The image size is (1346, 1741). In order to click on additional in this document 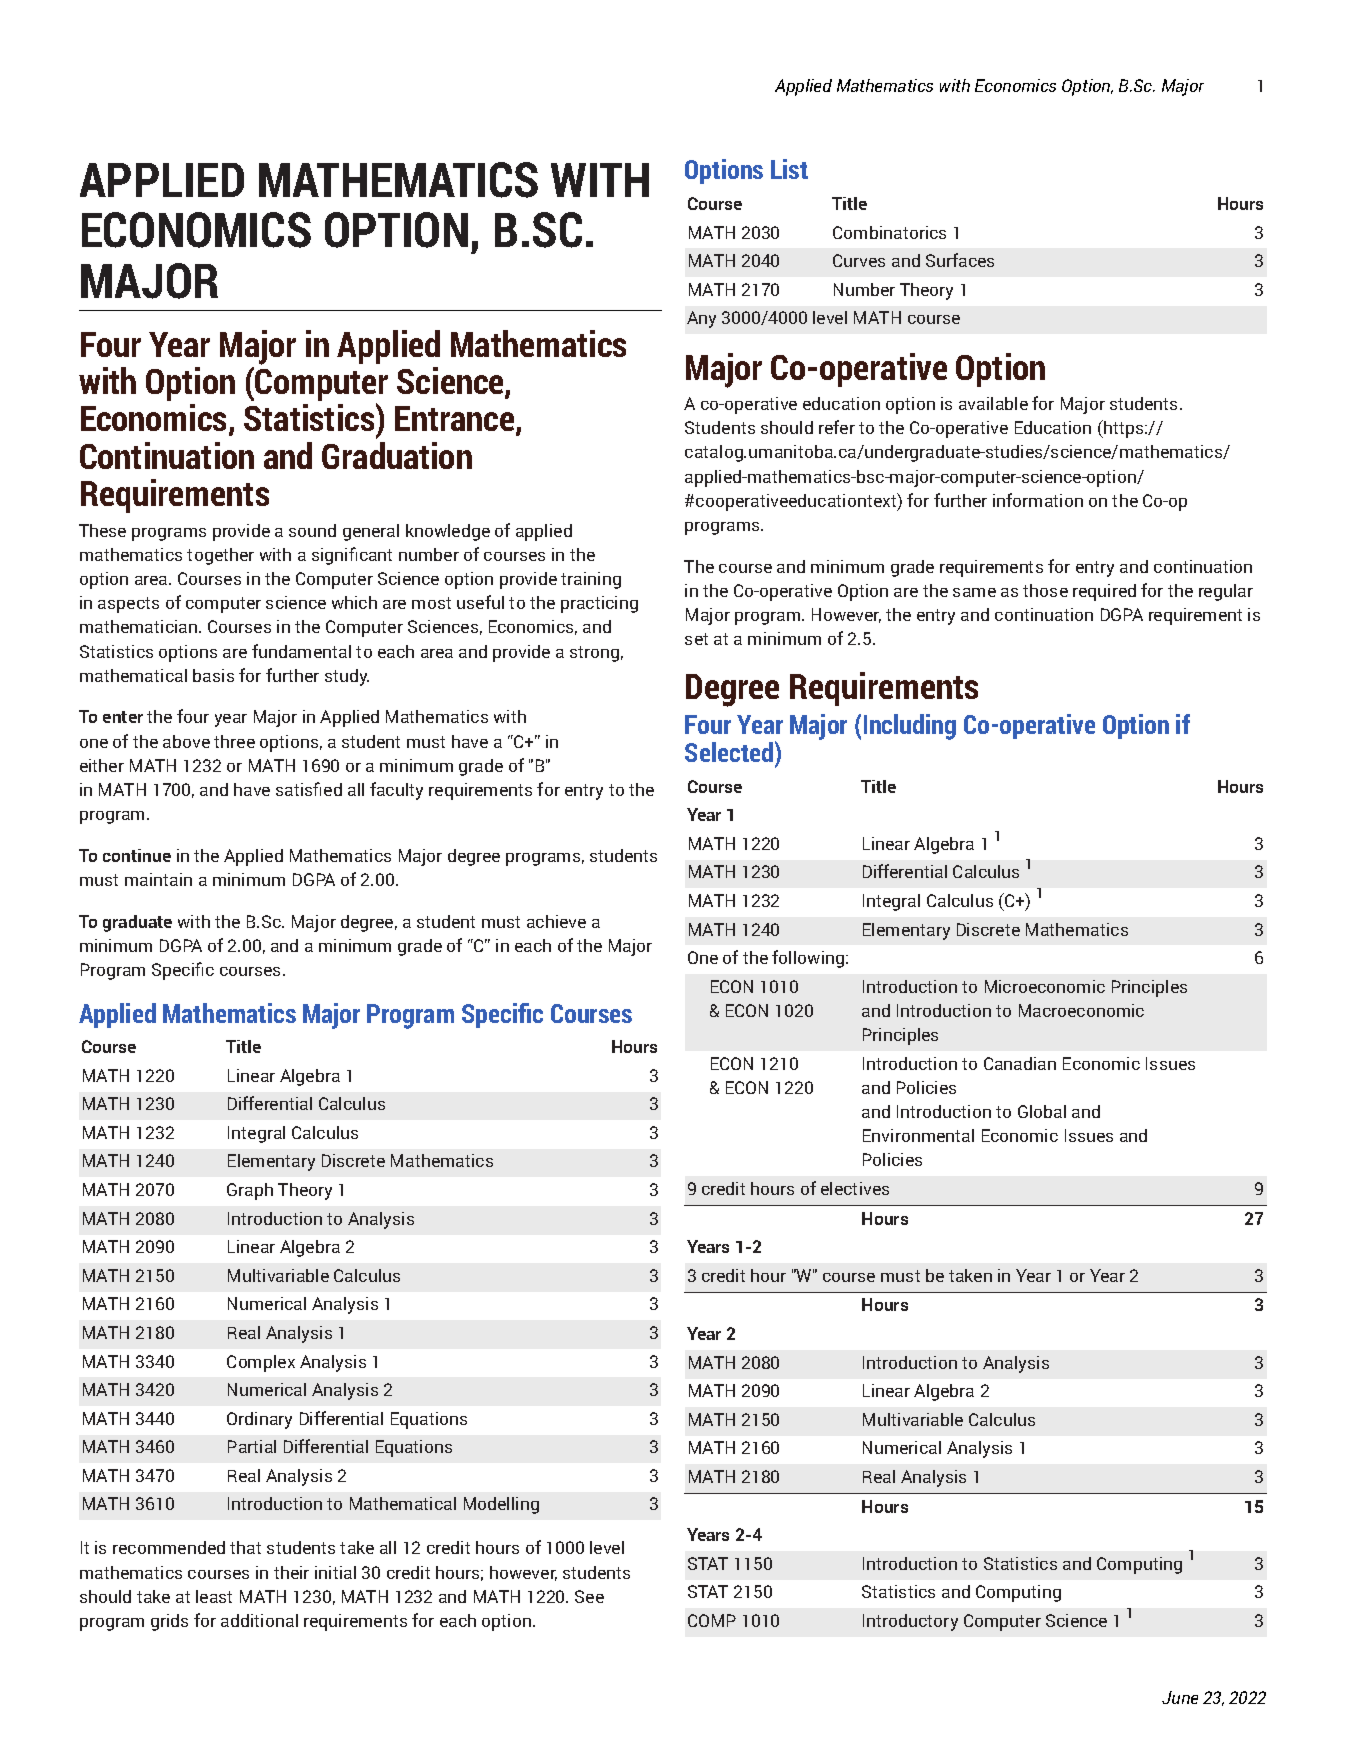, I will do `click(259, 1620)`.
